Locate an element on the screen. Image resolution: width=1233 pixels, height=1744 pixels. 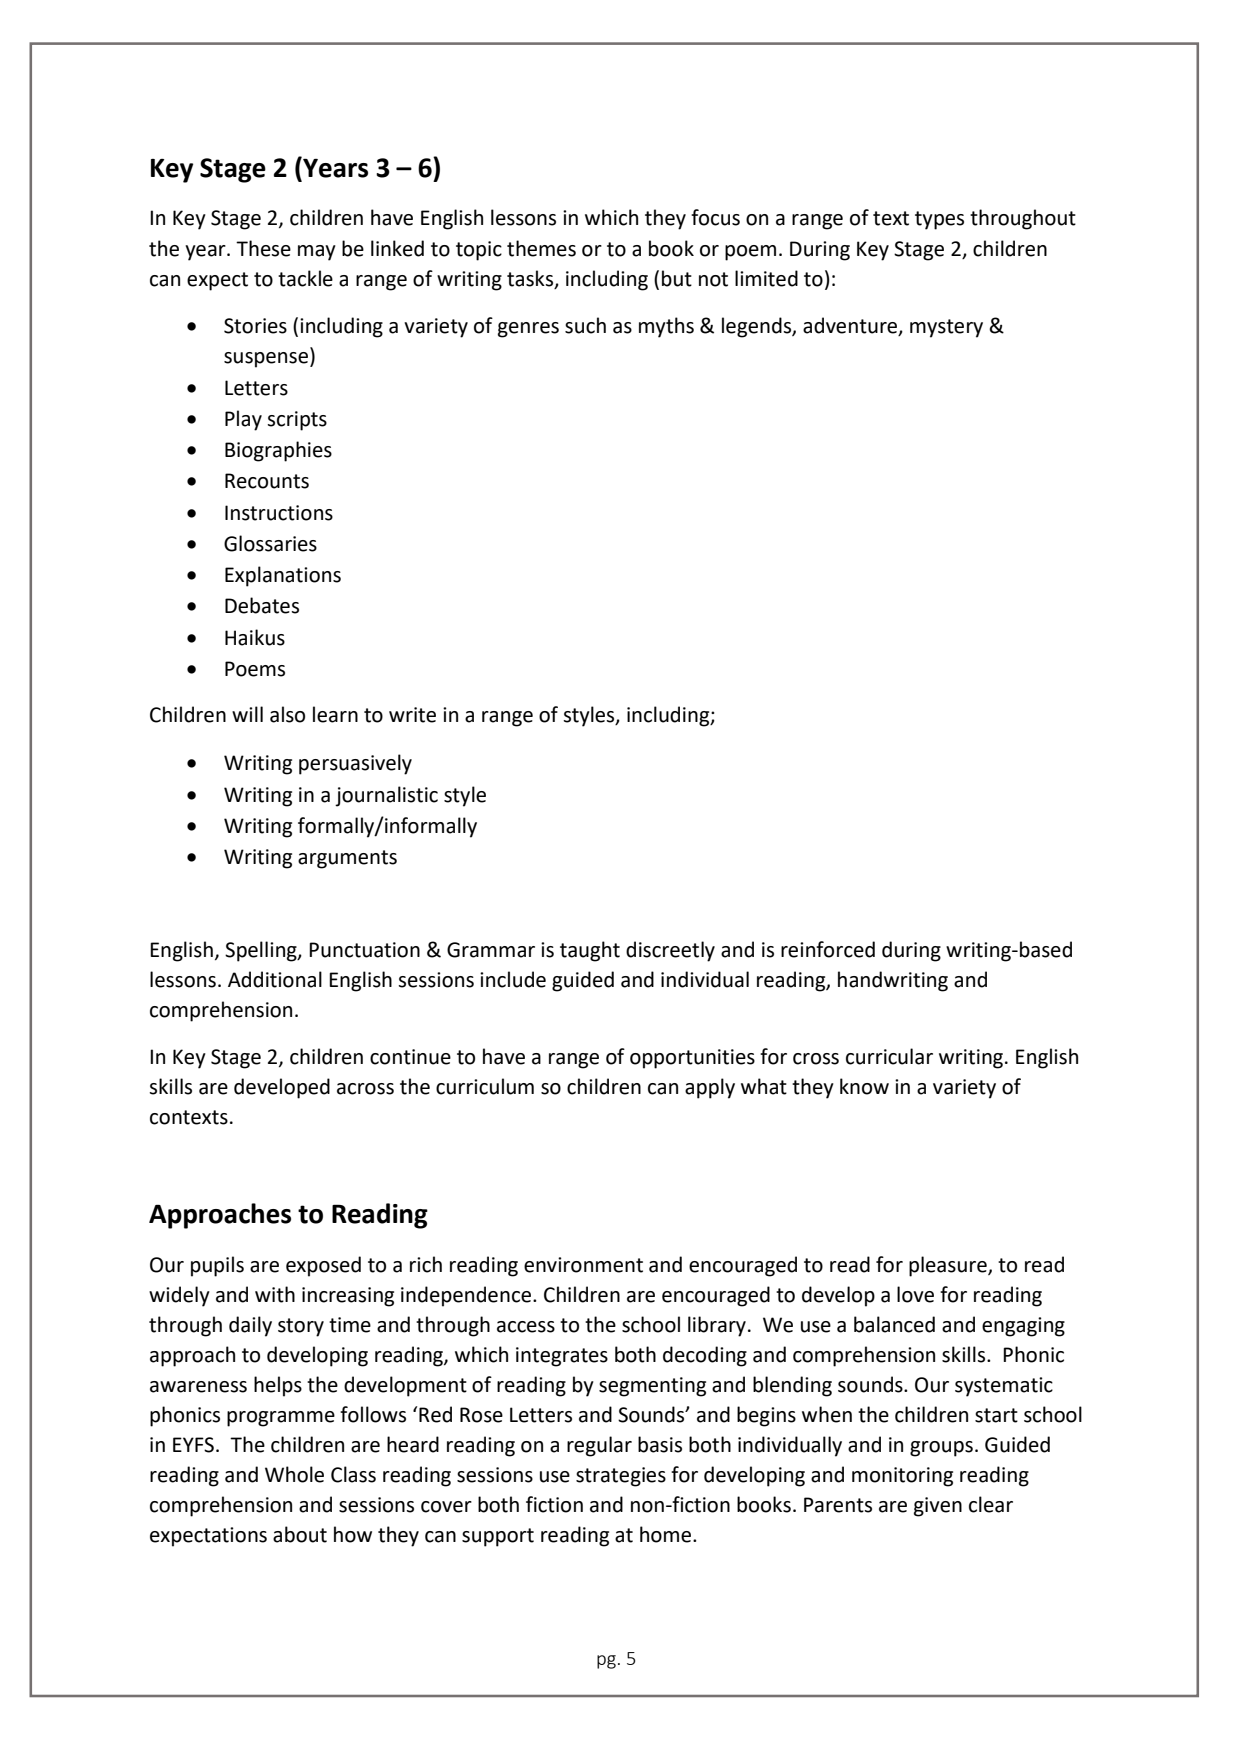
Whole is located at coordinates (294, 1474).
